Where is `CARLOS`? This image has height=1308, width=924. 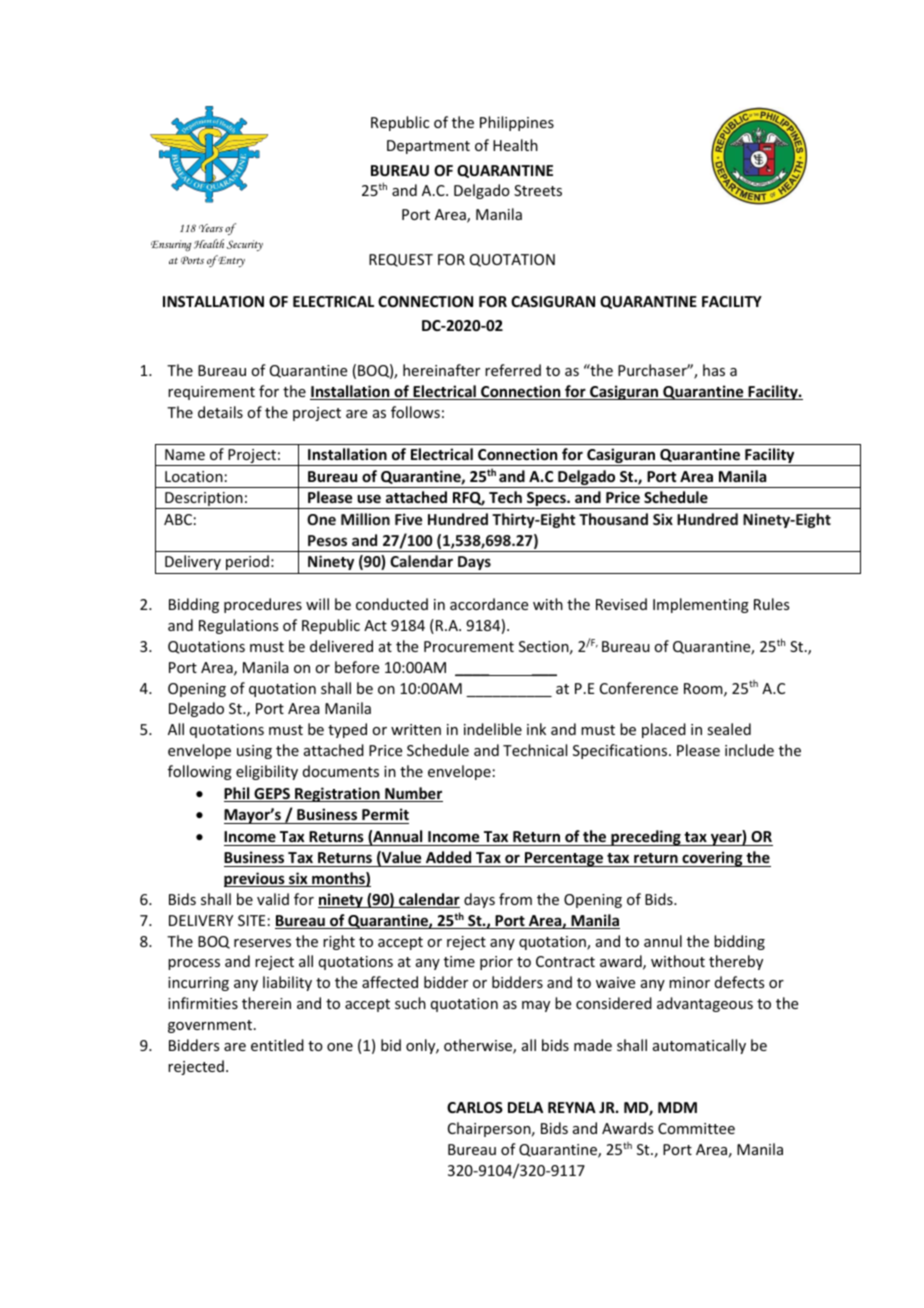
CARLOS is located at coordinates (475, 1107).
